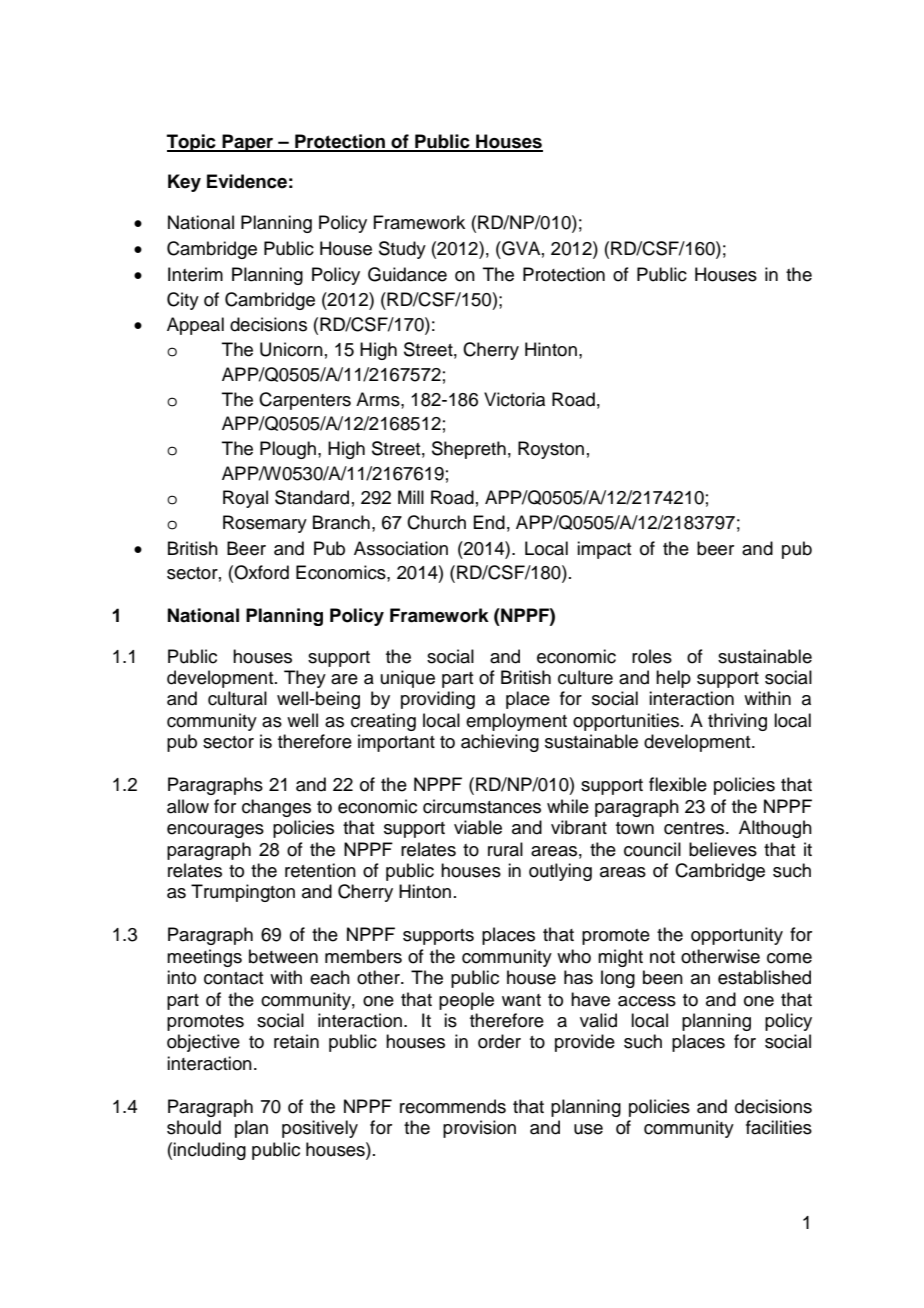 Image resolution: width=924 pixels, height=1308 pixels. I want to click on Paper, so click(248, 143).
